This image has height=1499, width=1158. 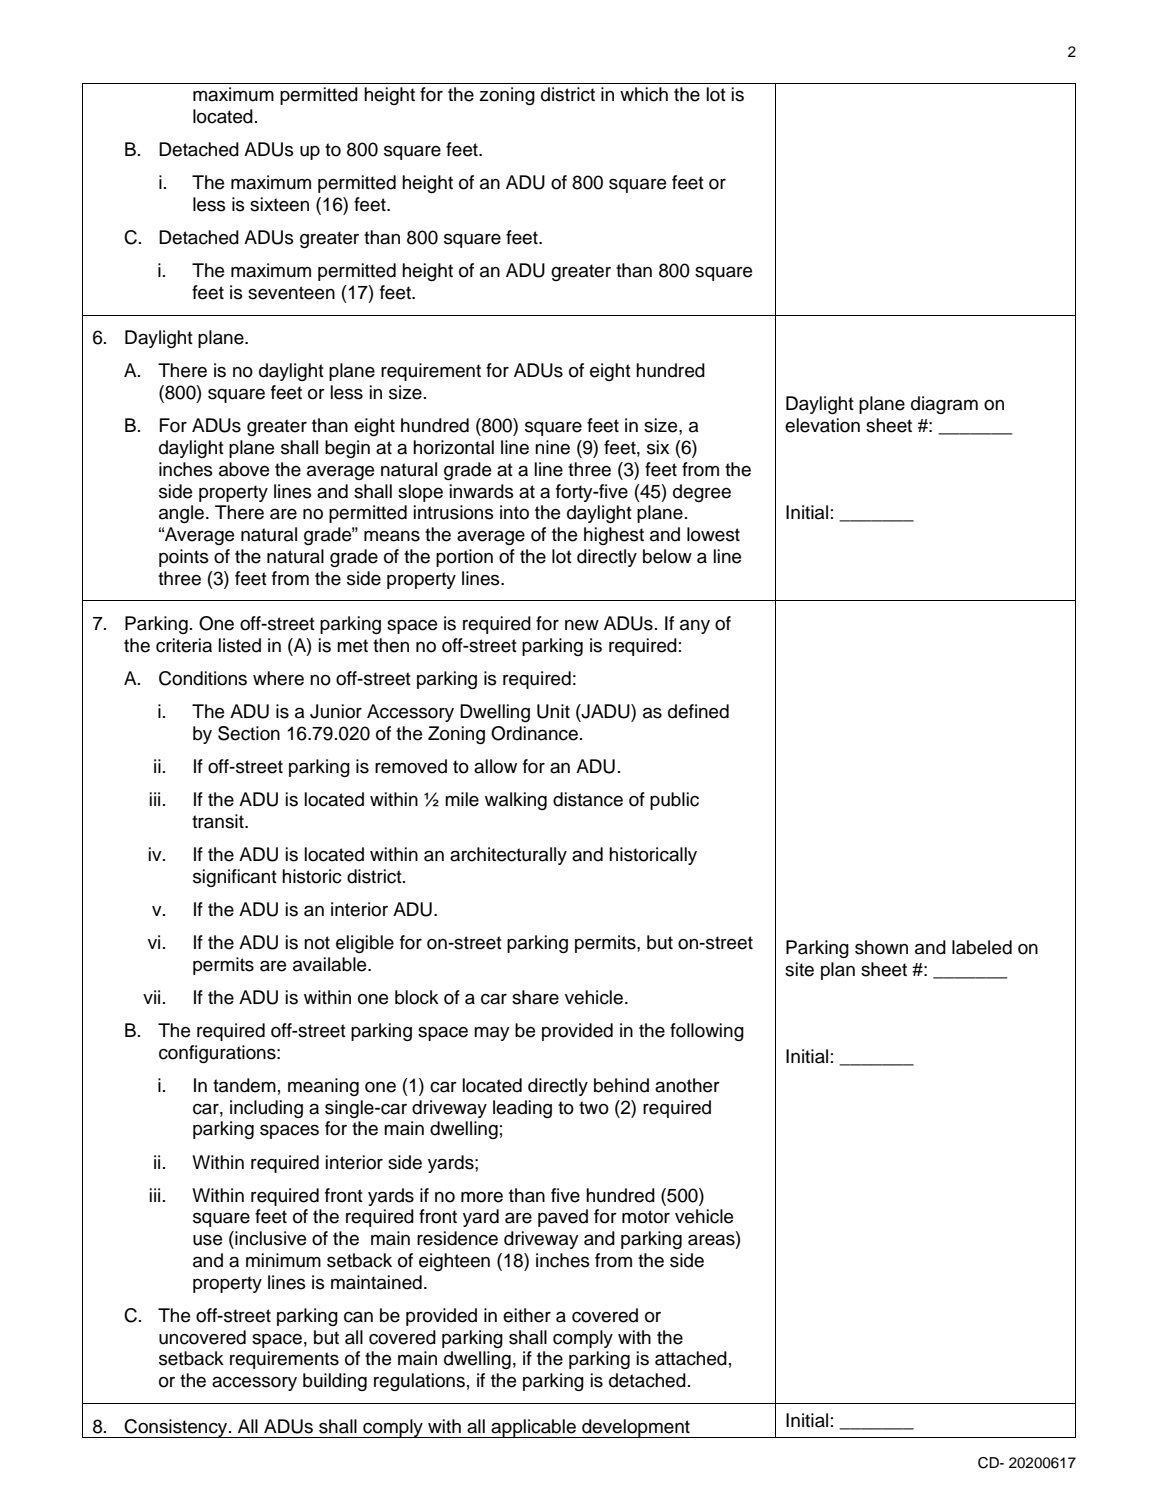 I want to click on applicable, so click(x=533, y=1428).
